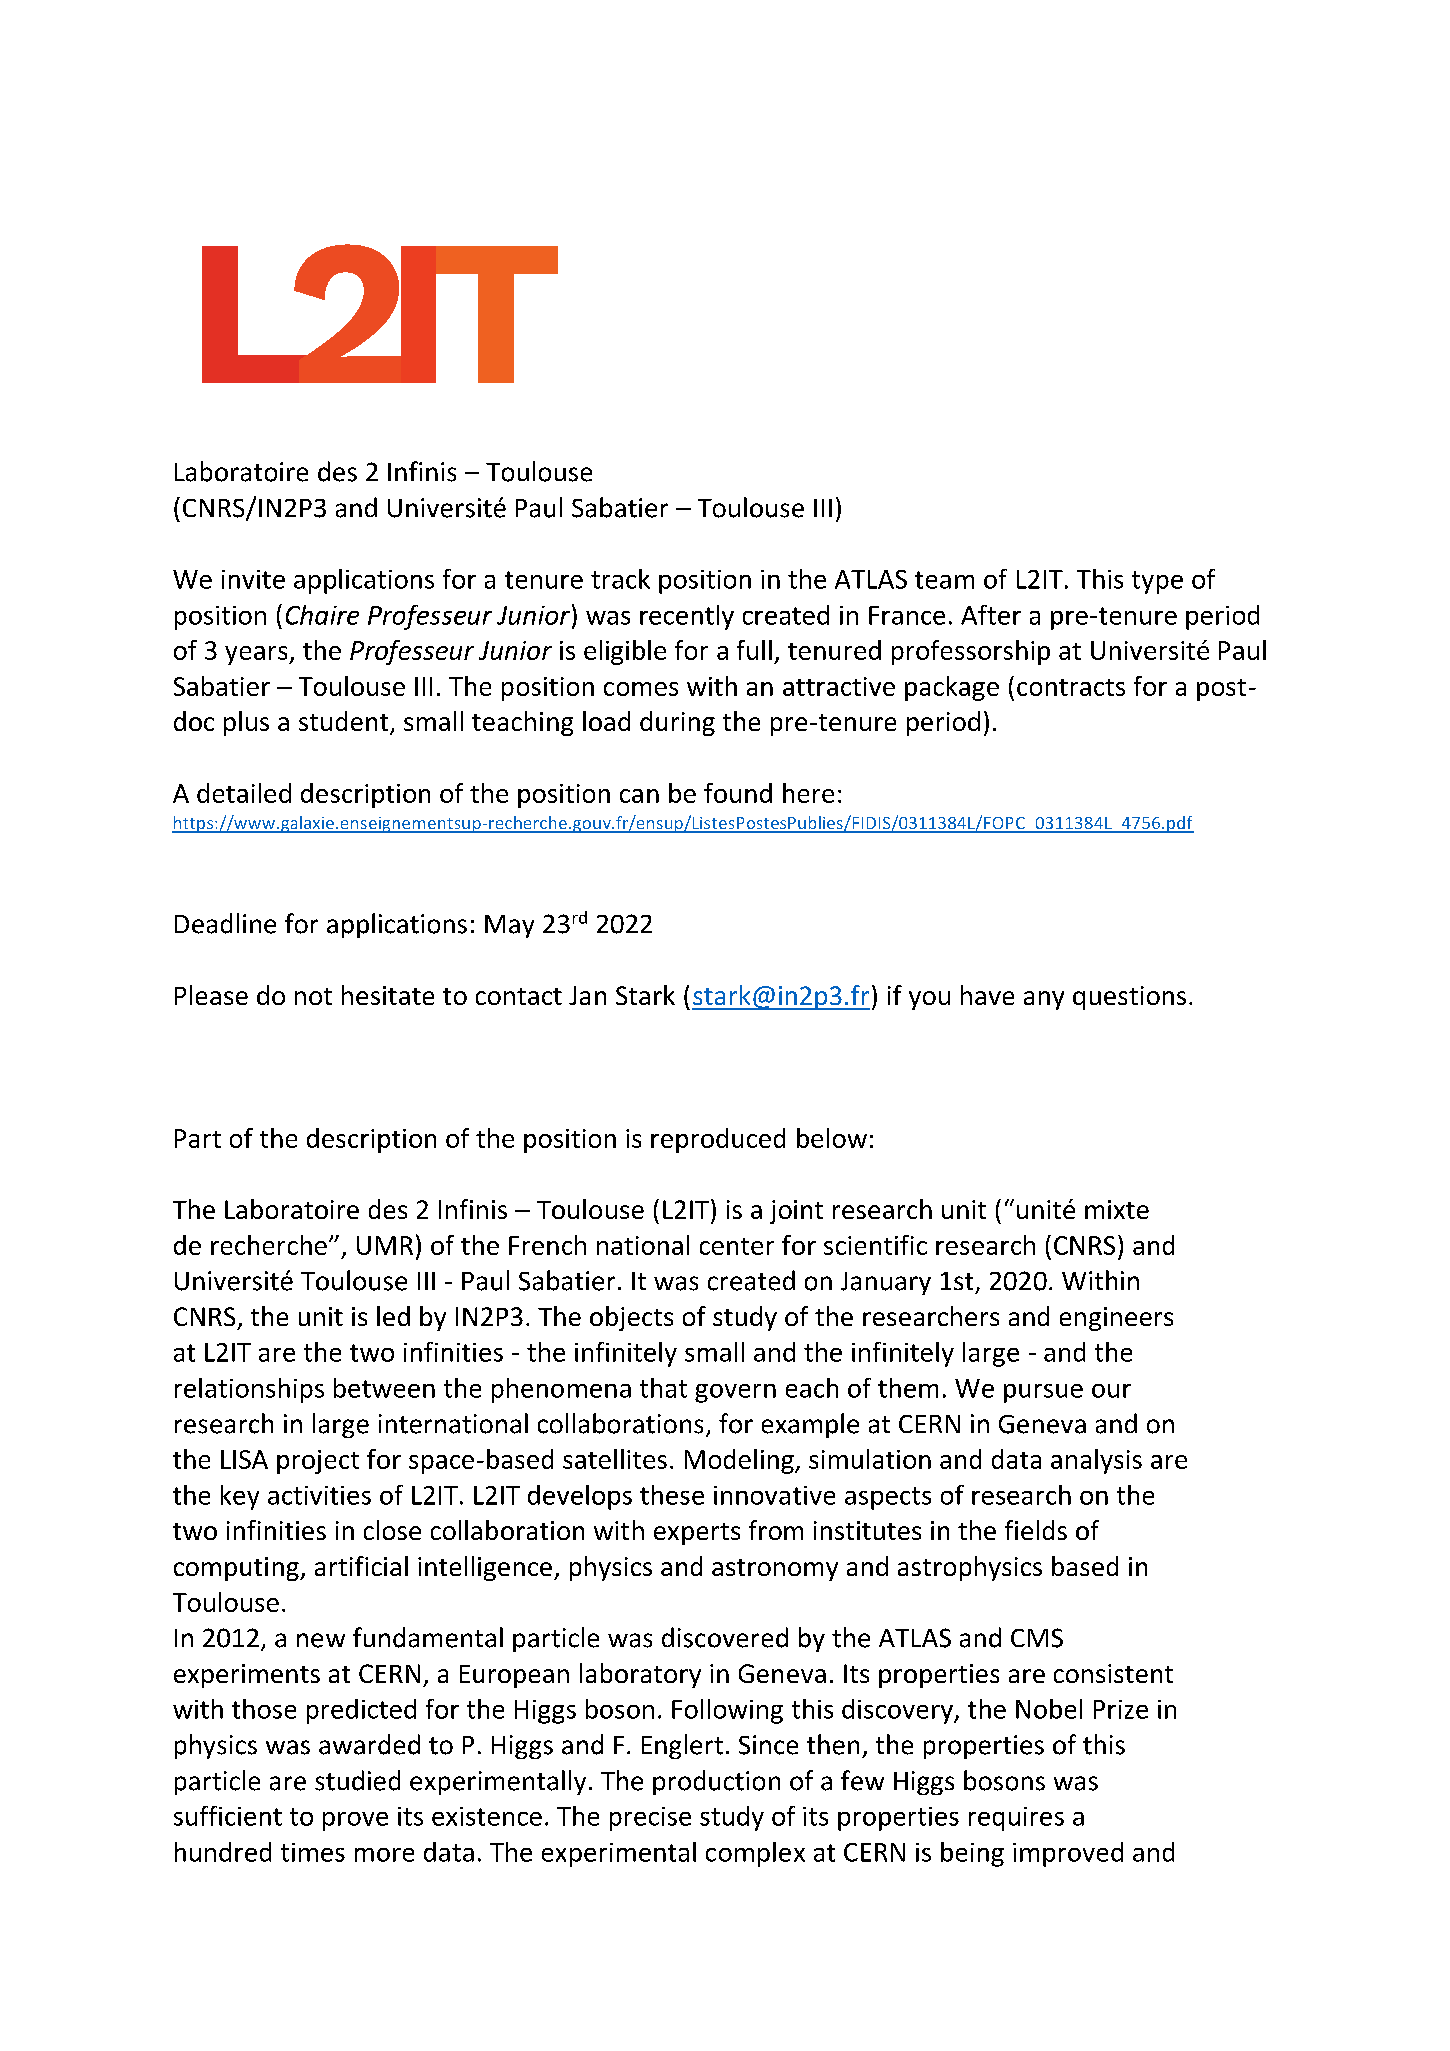 This document has width=1450, height=2051. I want to click on times, so click(313, 1852).
